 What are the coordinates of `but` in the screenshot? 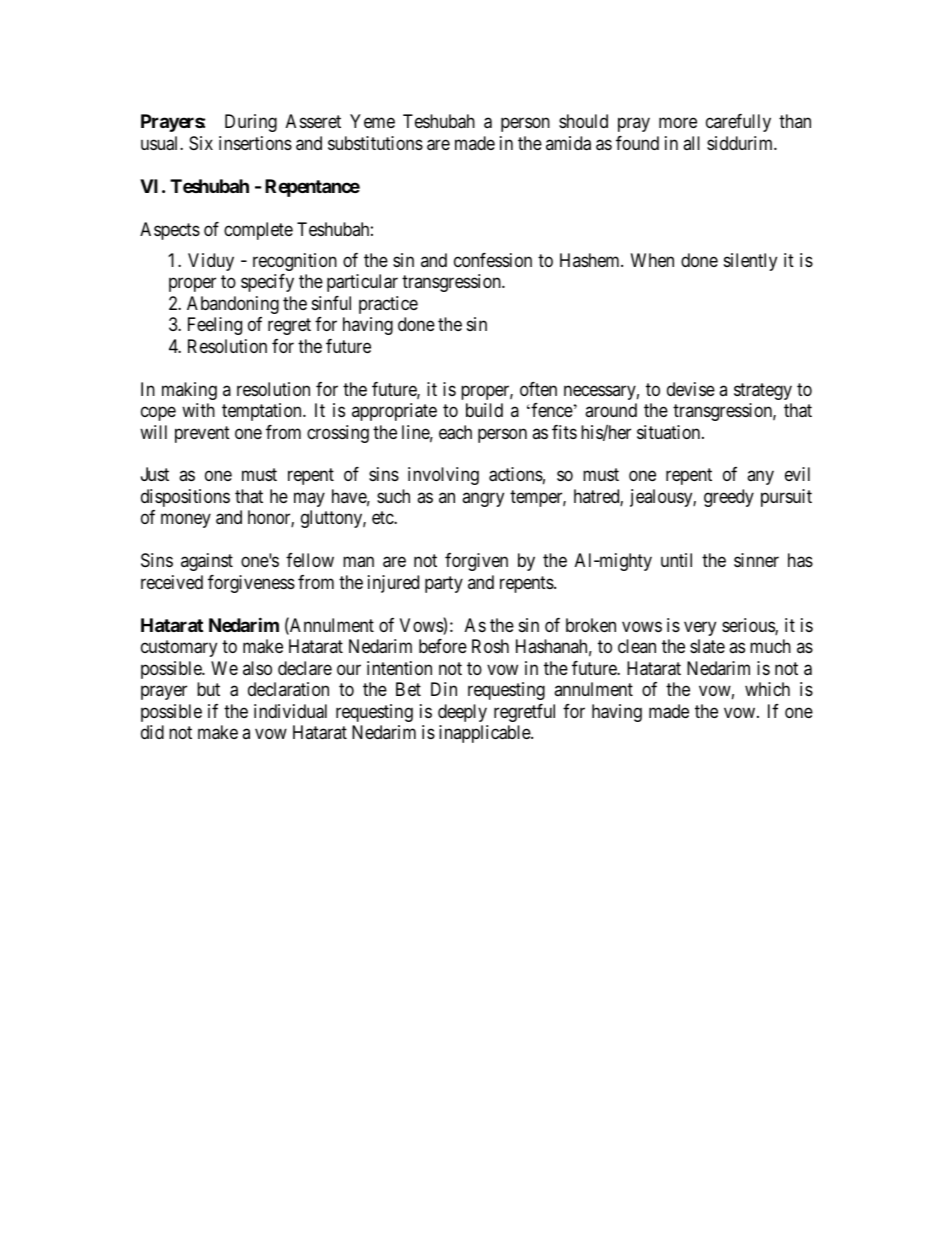 It's located at (208, 689).
